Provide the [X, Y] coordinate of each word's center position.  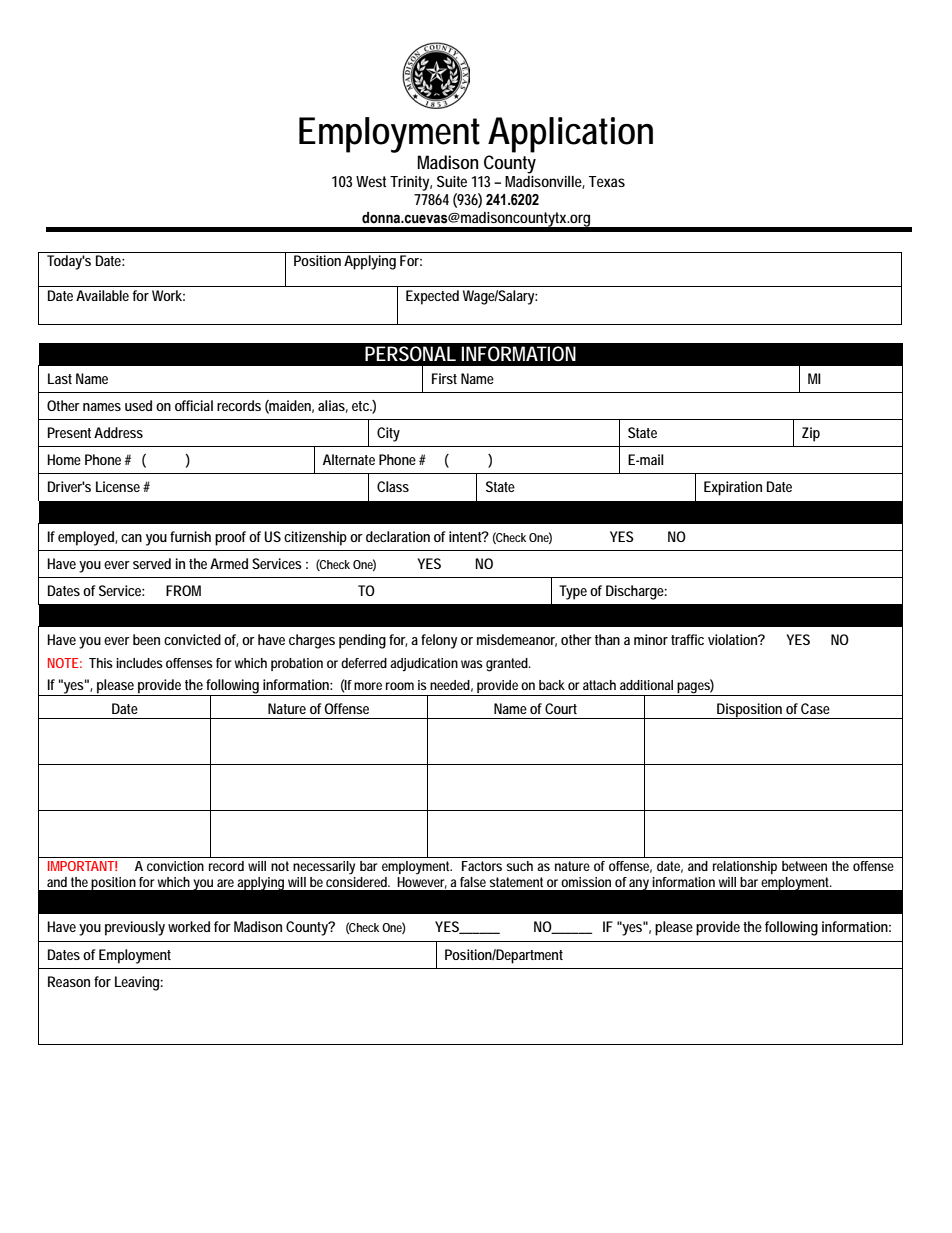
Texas [607, 181]
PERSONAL [410, 354]
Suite [452, 181]
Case [815, 708]
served [152, 563]
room [400, 686]
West [371, 181]
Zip [811, 434]
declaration [398, 536]
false [473, 882]
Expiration [733, 488]
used [138, 405]
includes [139, 663]
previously [135, 928]
